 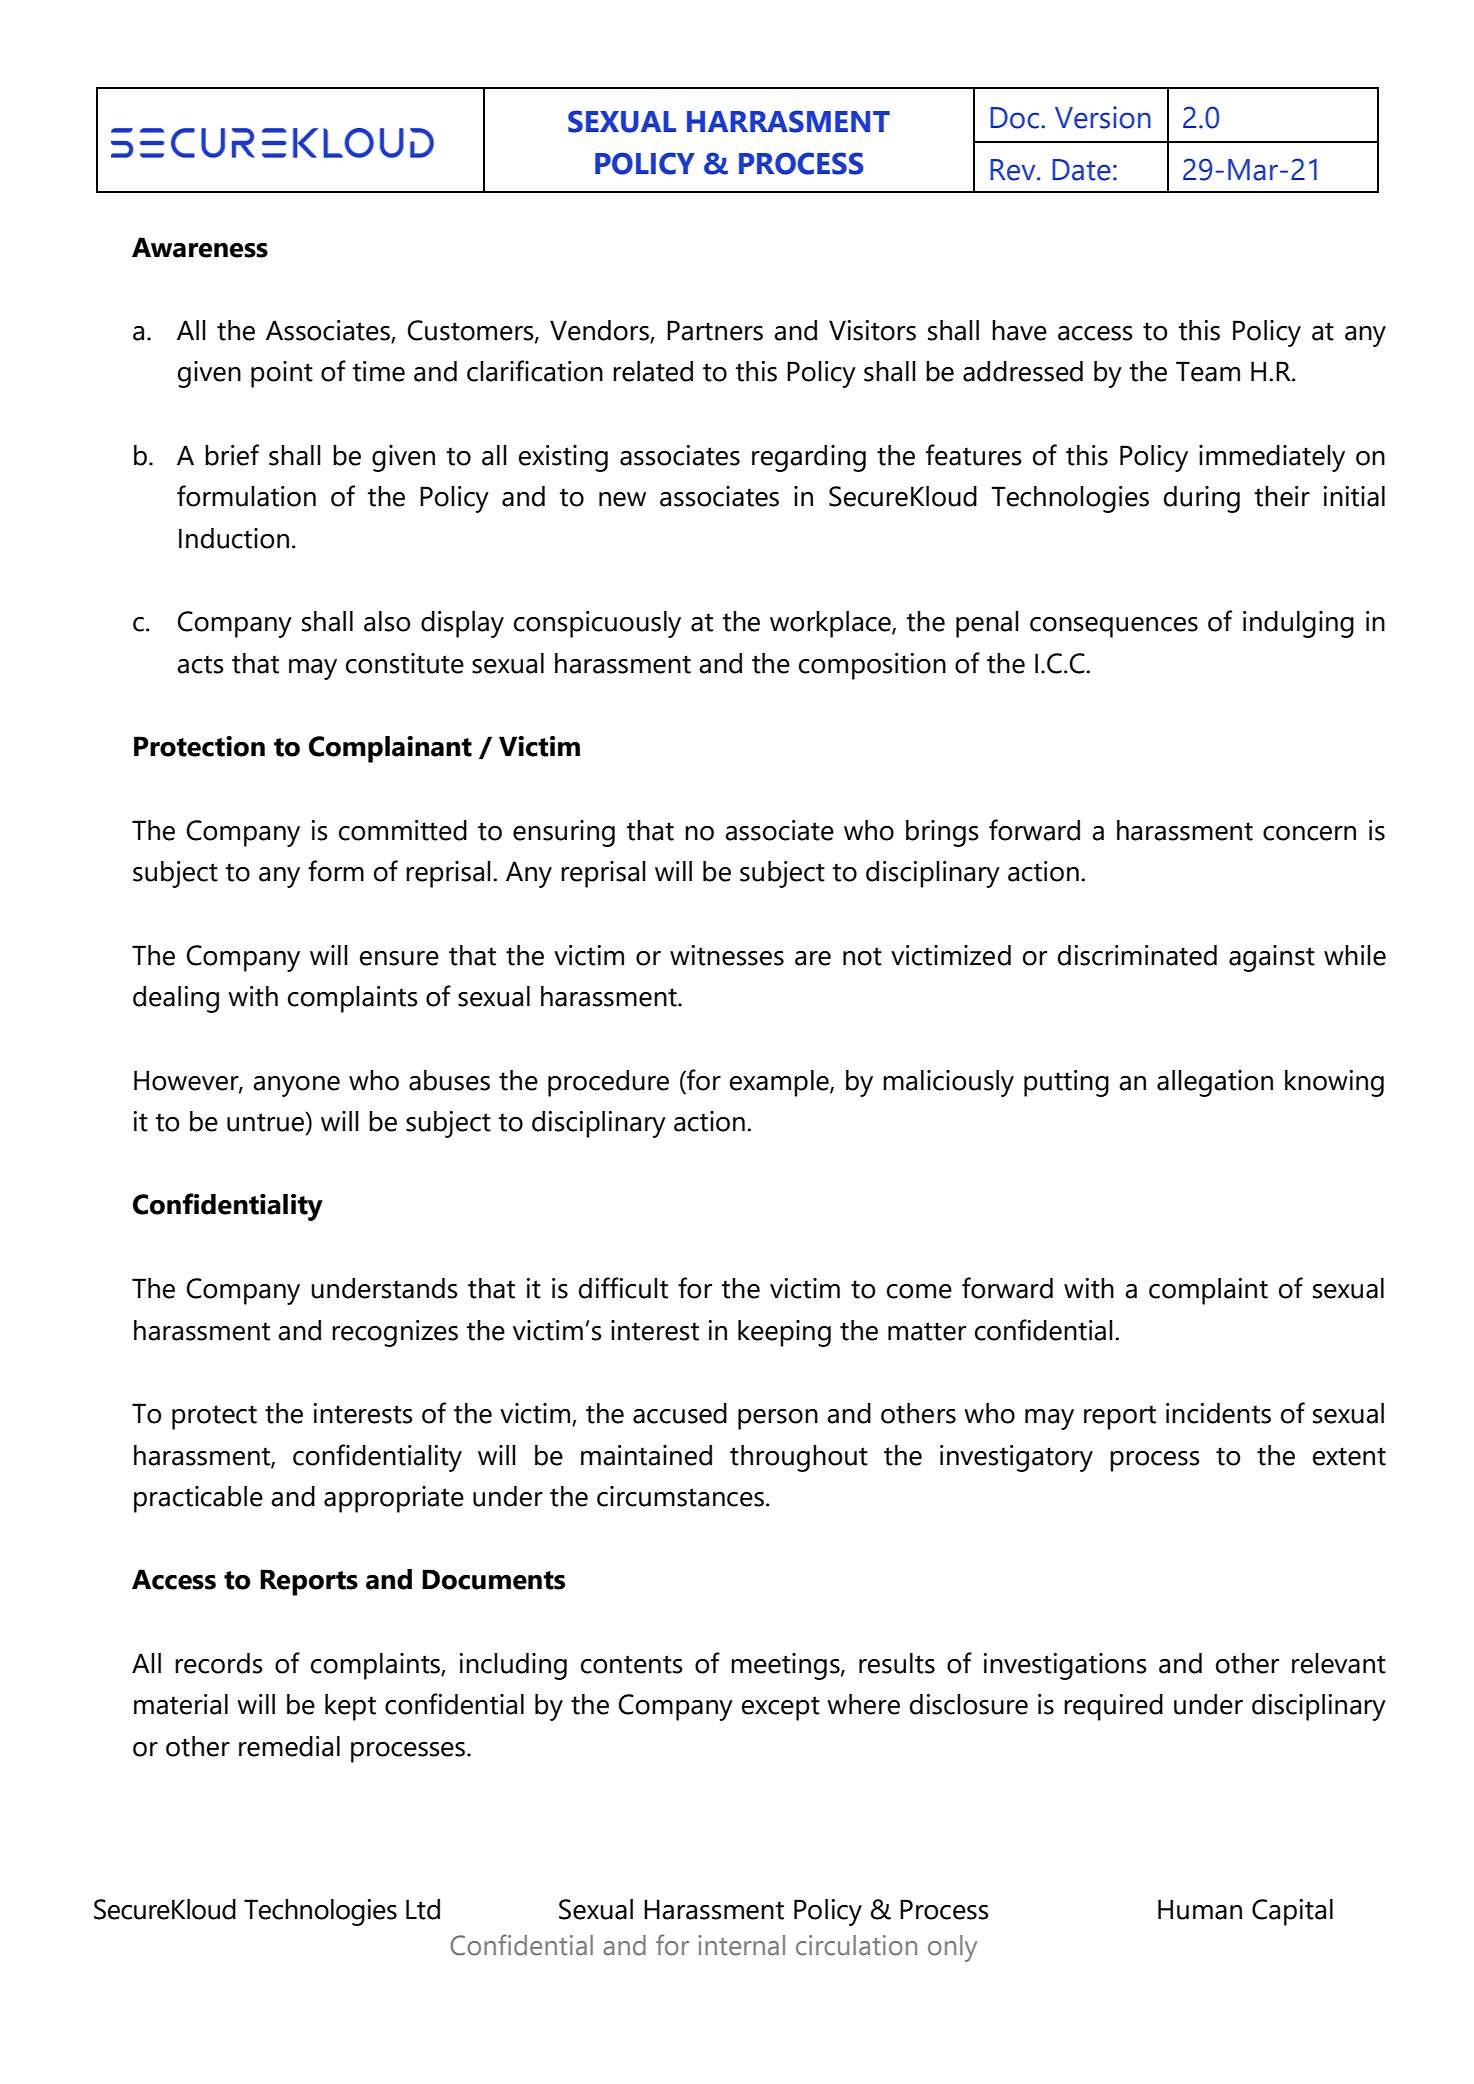 I want to click on Human, so click(x=1200, y=1909).
